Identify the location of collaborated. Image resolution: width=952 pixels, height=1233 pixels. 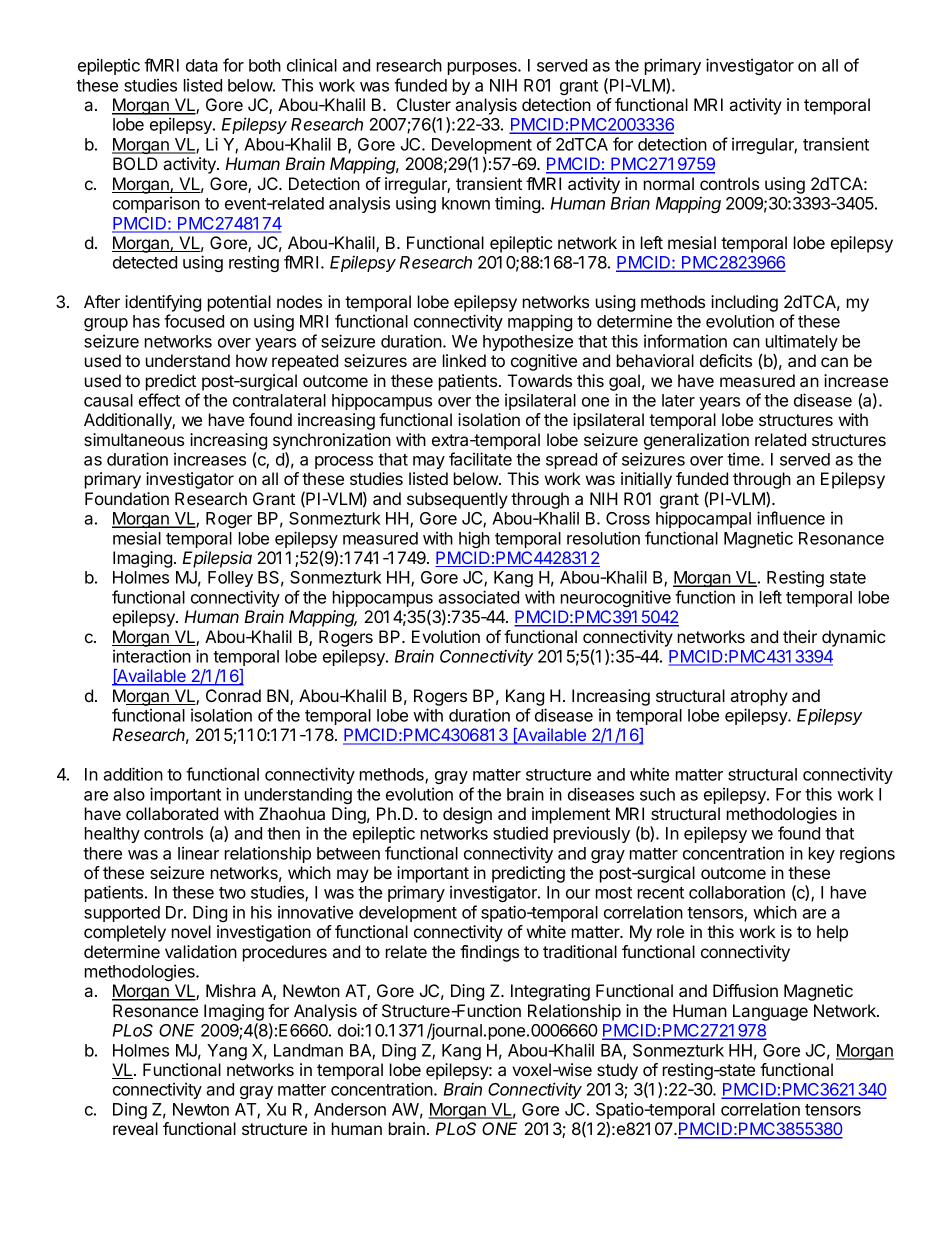
(172, 813).
